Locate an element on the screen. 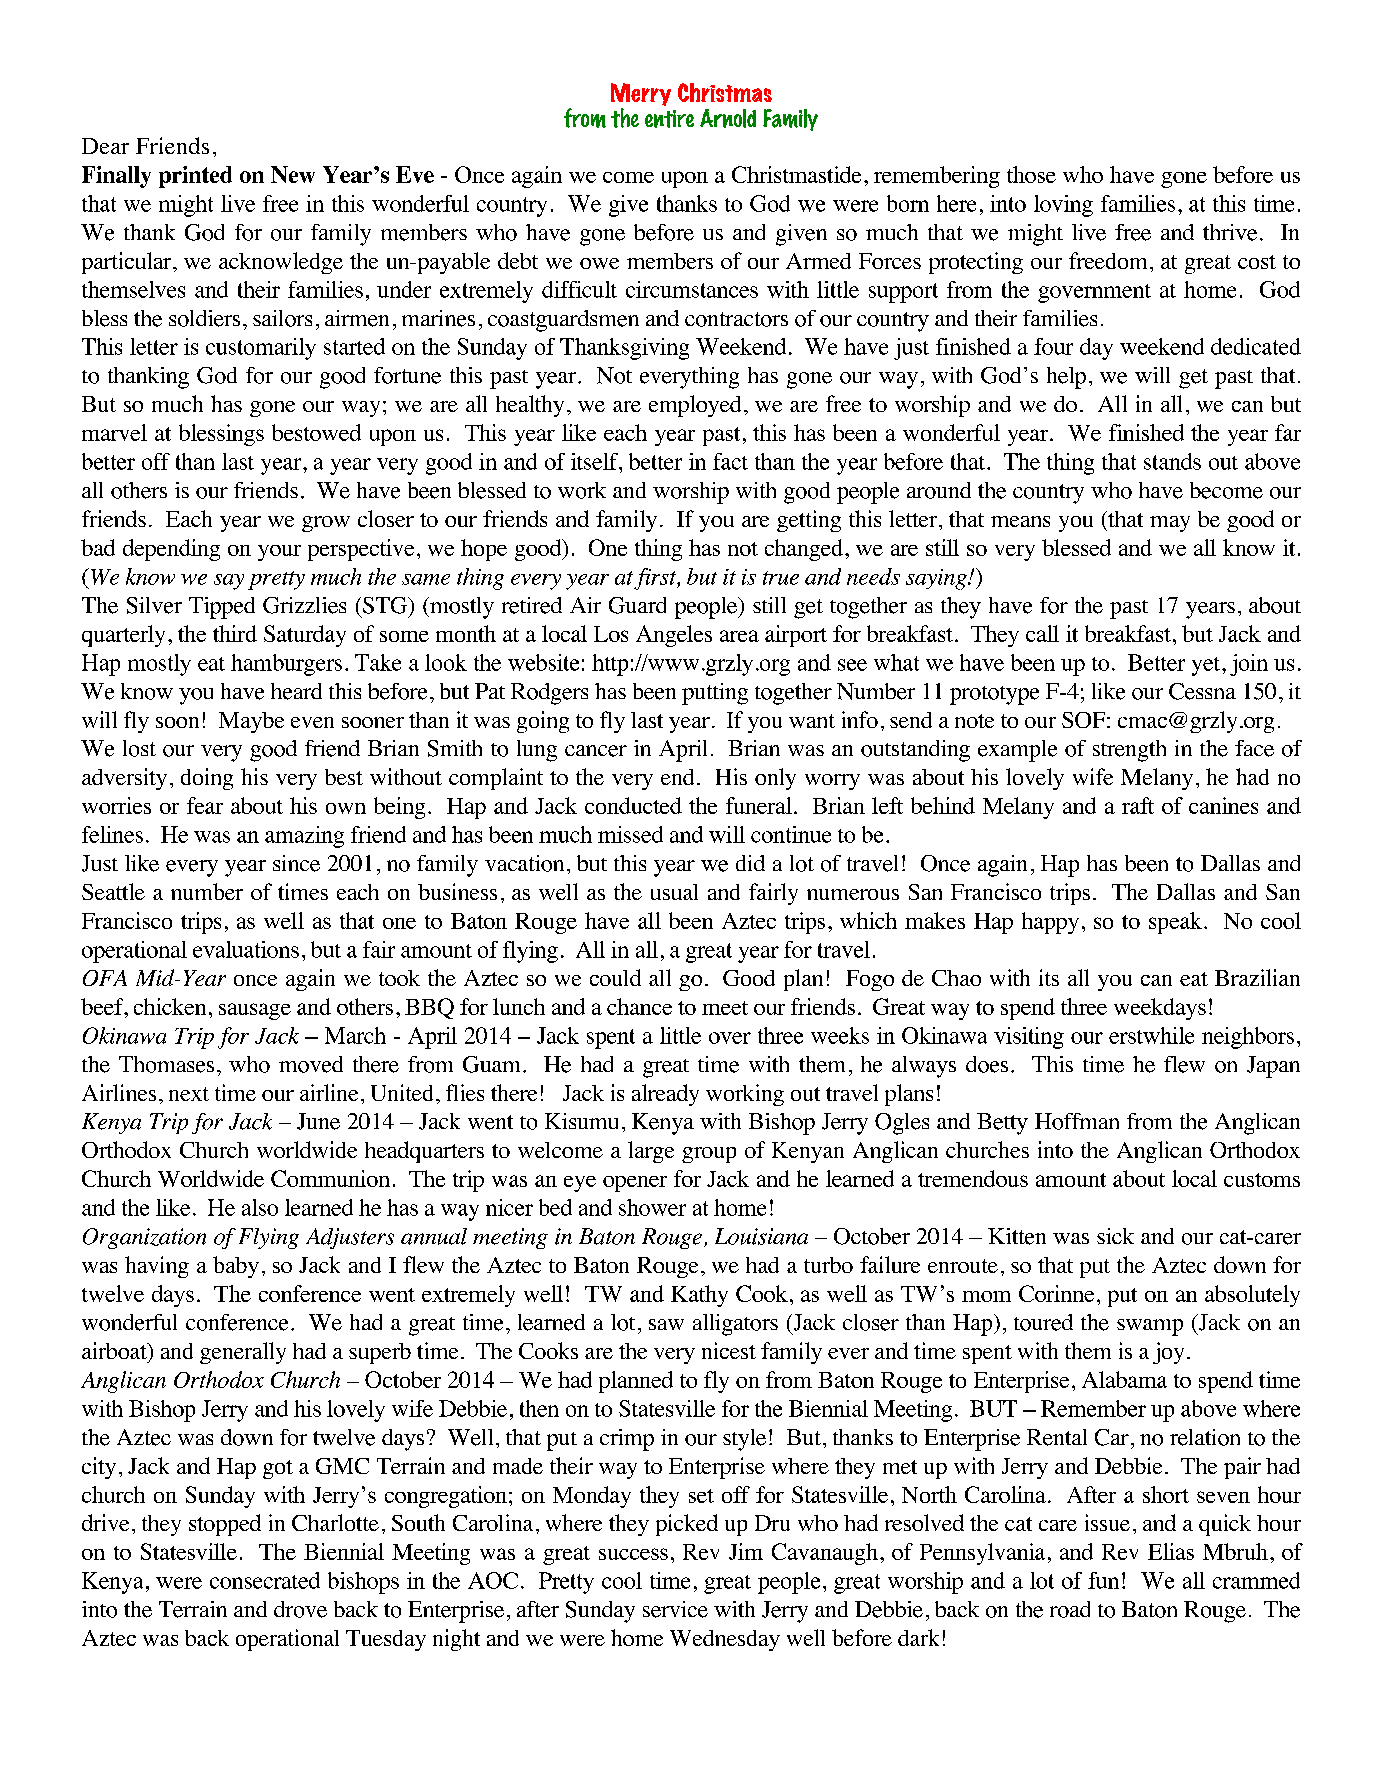 This screenshot has height=1789, width=1382. Elias is located at coordinates (1171, 1551).
